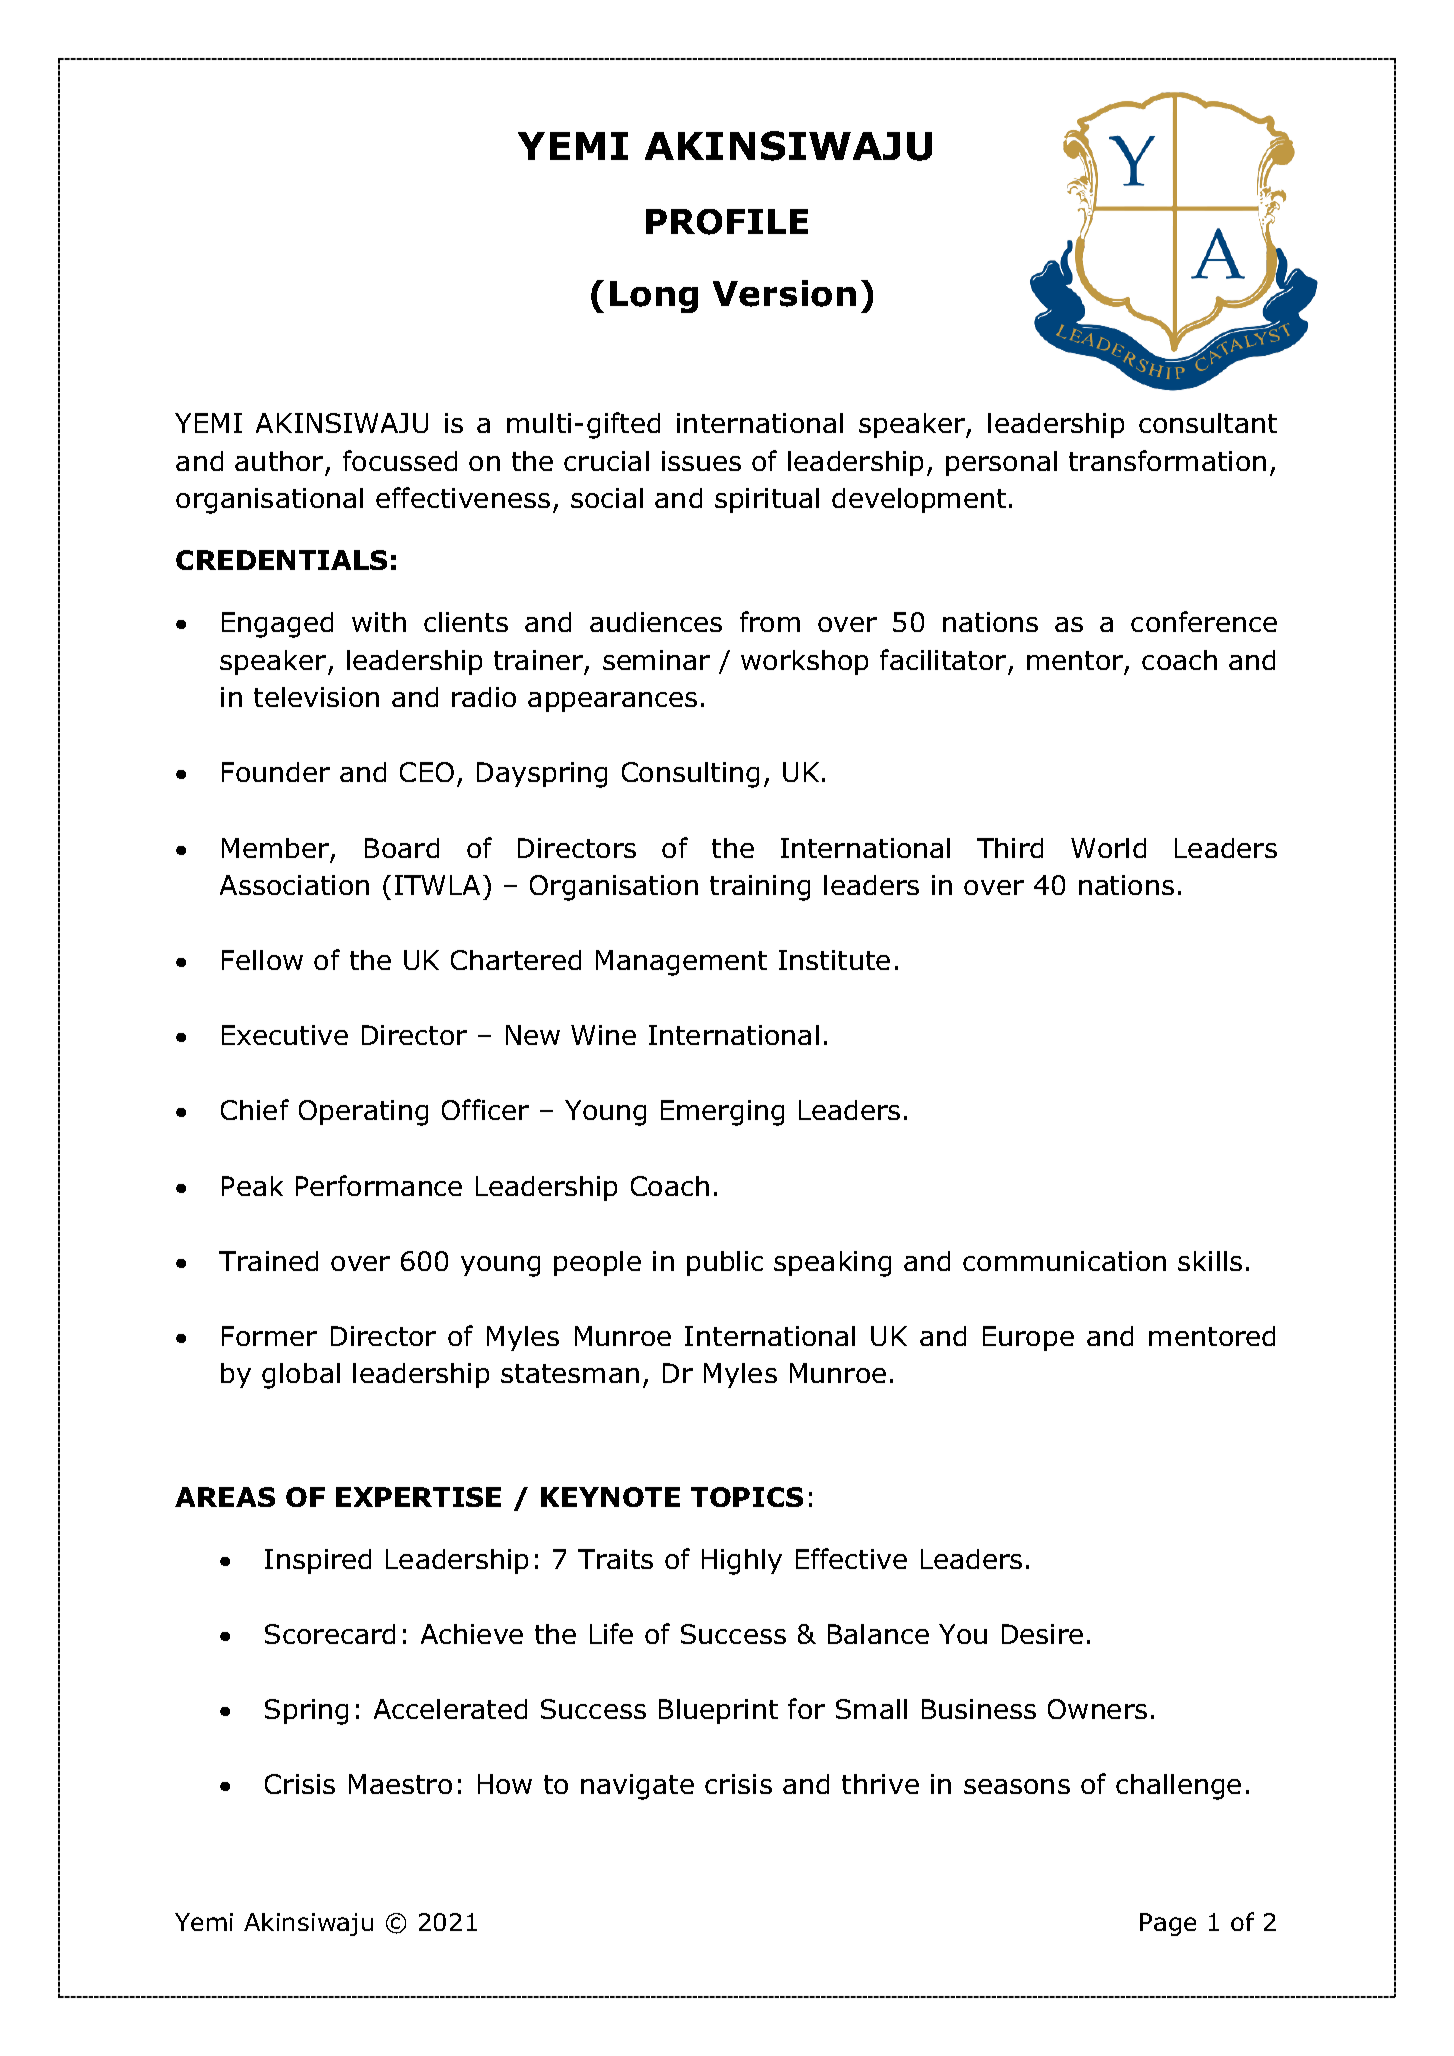 This page has width=1454, height=2056. I want to click on focussed, so click(400, 460).
